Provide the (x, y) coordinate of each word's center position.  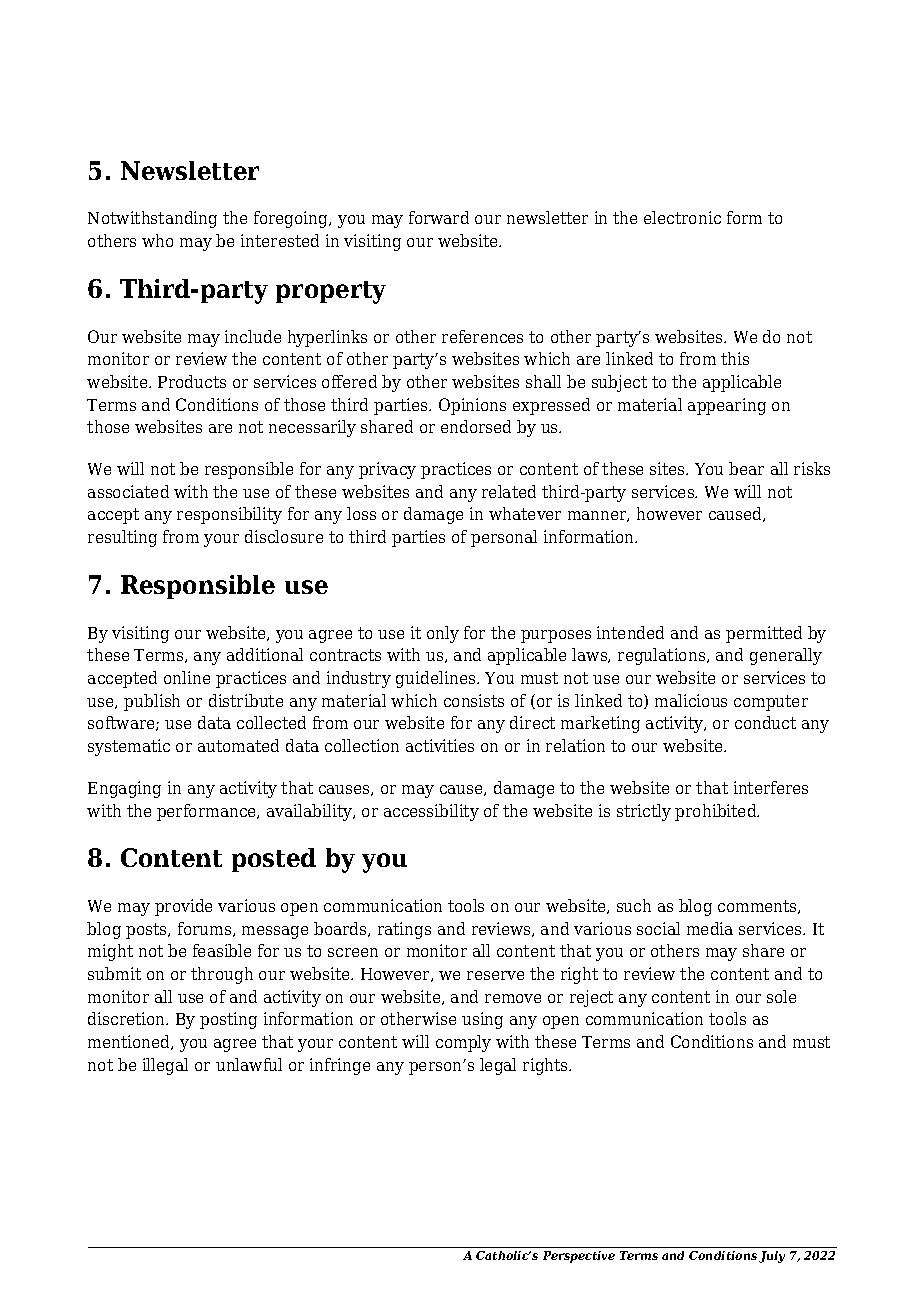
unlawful (249, 1064)
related (509, 491)
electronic (682, 217)
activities (440, 745)
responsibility (229, 515)
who (157, 240)
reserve (495, 975)
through (222, 975)
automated (238, 745)
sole (781, 996)
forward (439, 217)
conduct (765, 722)
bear (746, 468)
